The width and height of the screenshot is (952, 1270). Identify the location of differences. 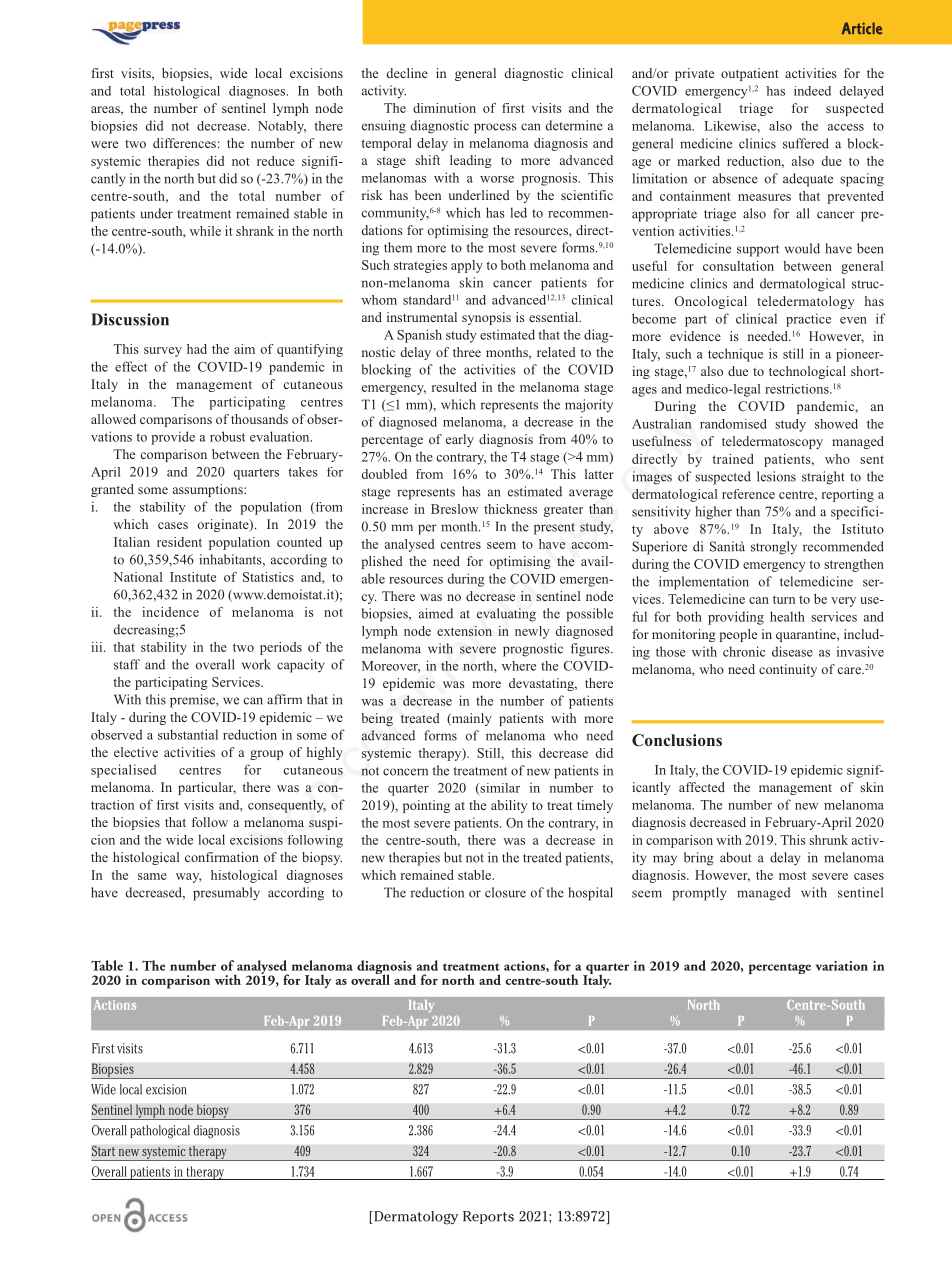
(184, 143).
